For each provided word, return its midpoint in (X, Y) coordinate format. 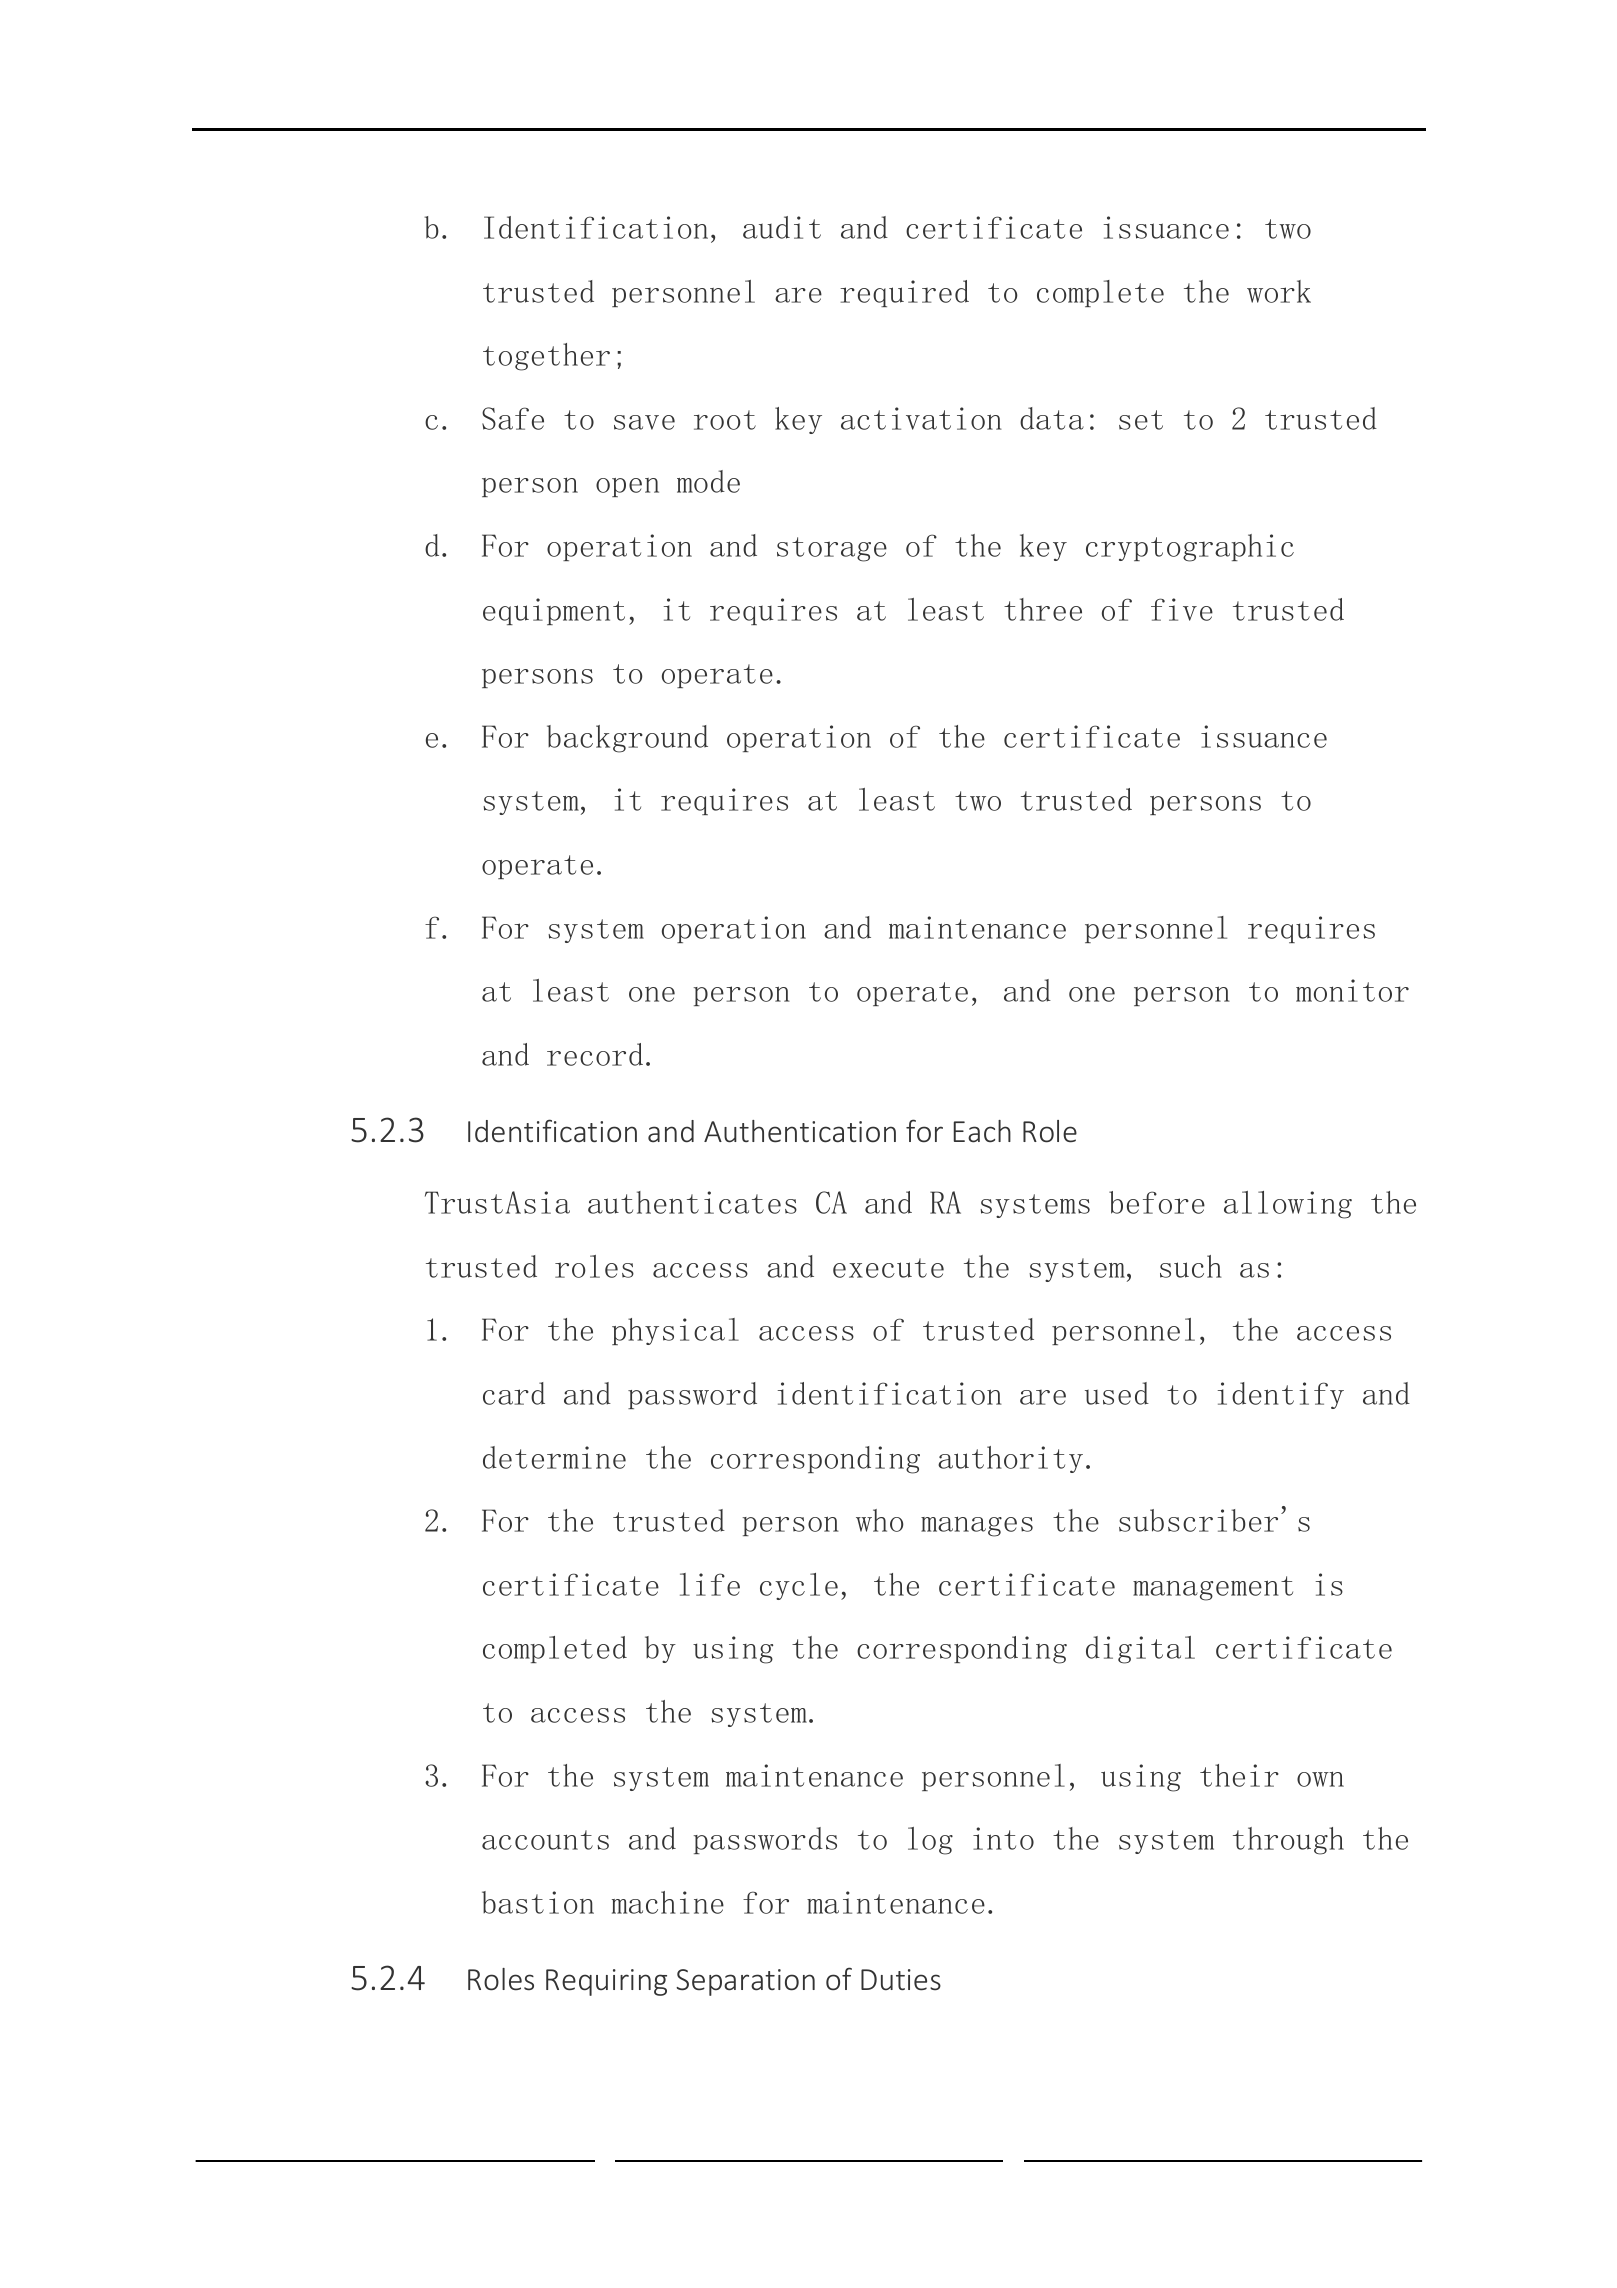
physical (675, 1331)
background (627, 739)
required (904, 293)
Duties (901, 1980)
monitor (1352, 990)
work (1279, 291)
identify (1280, 1395)
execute (888, 1268)
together (546, 357)
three (1043, 609)
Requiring (606, 1982)
